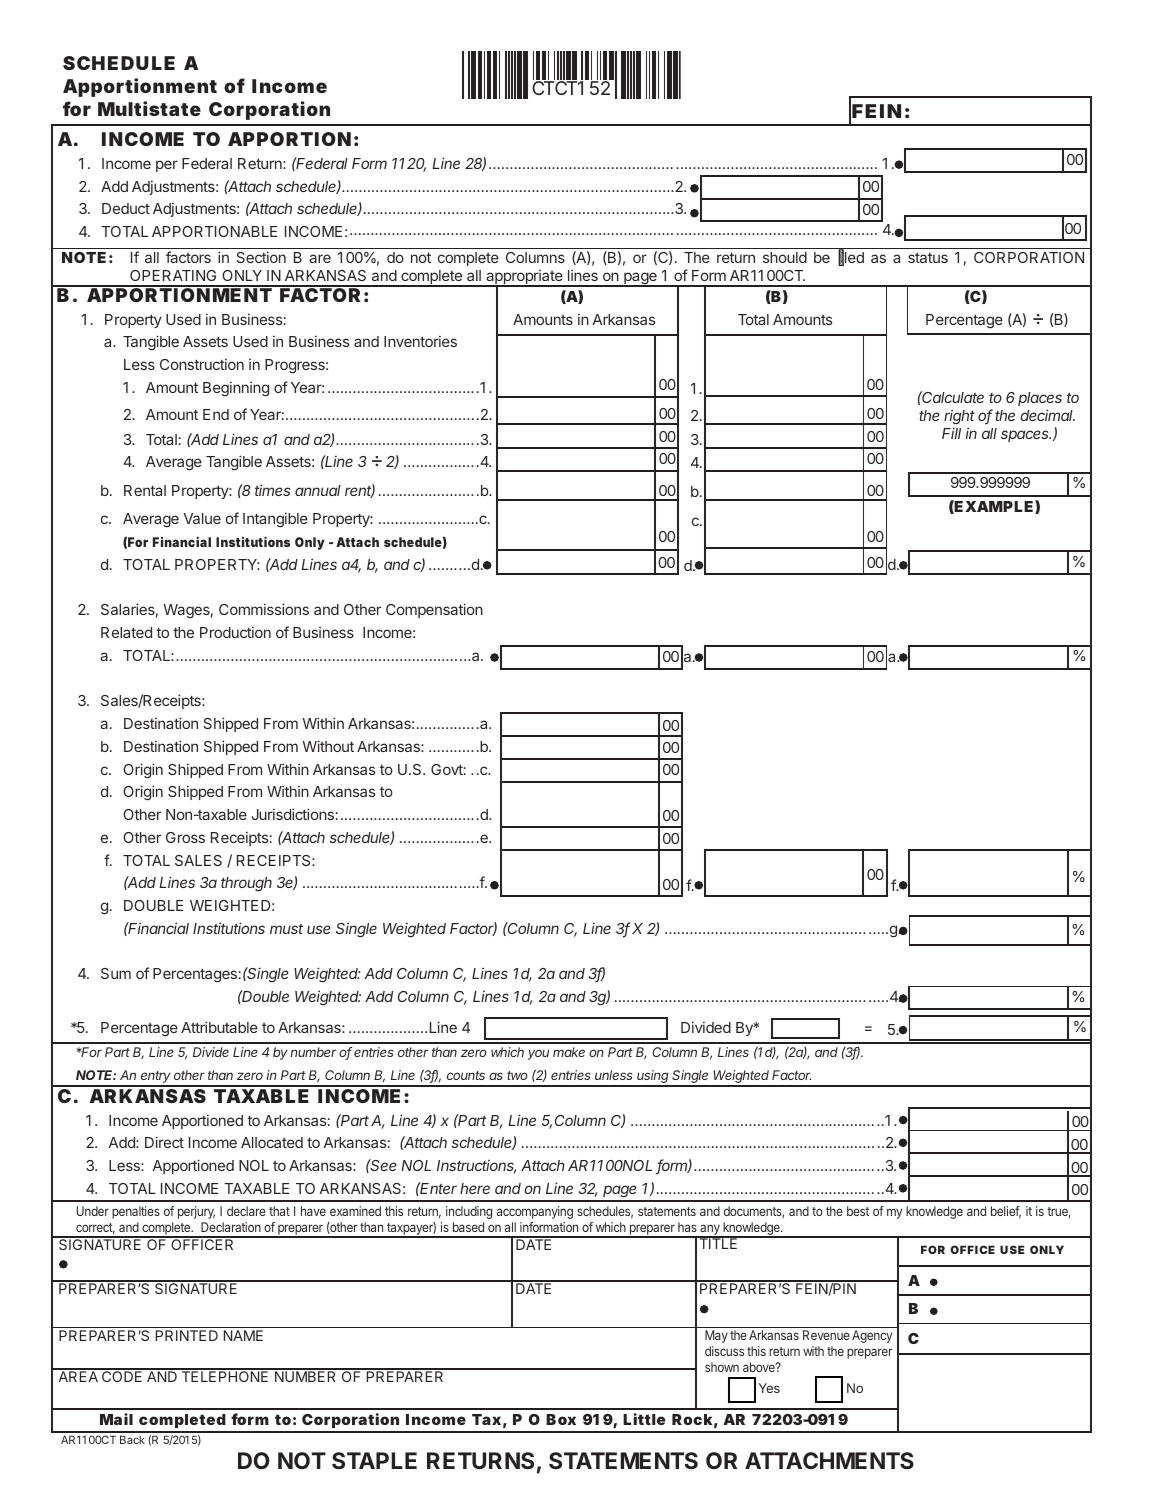 The image size is (1160, 1501). What do you see at coordinates (261, 257) in the screenshot?
I see `Section` at bounding box center [261, 257].
